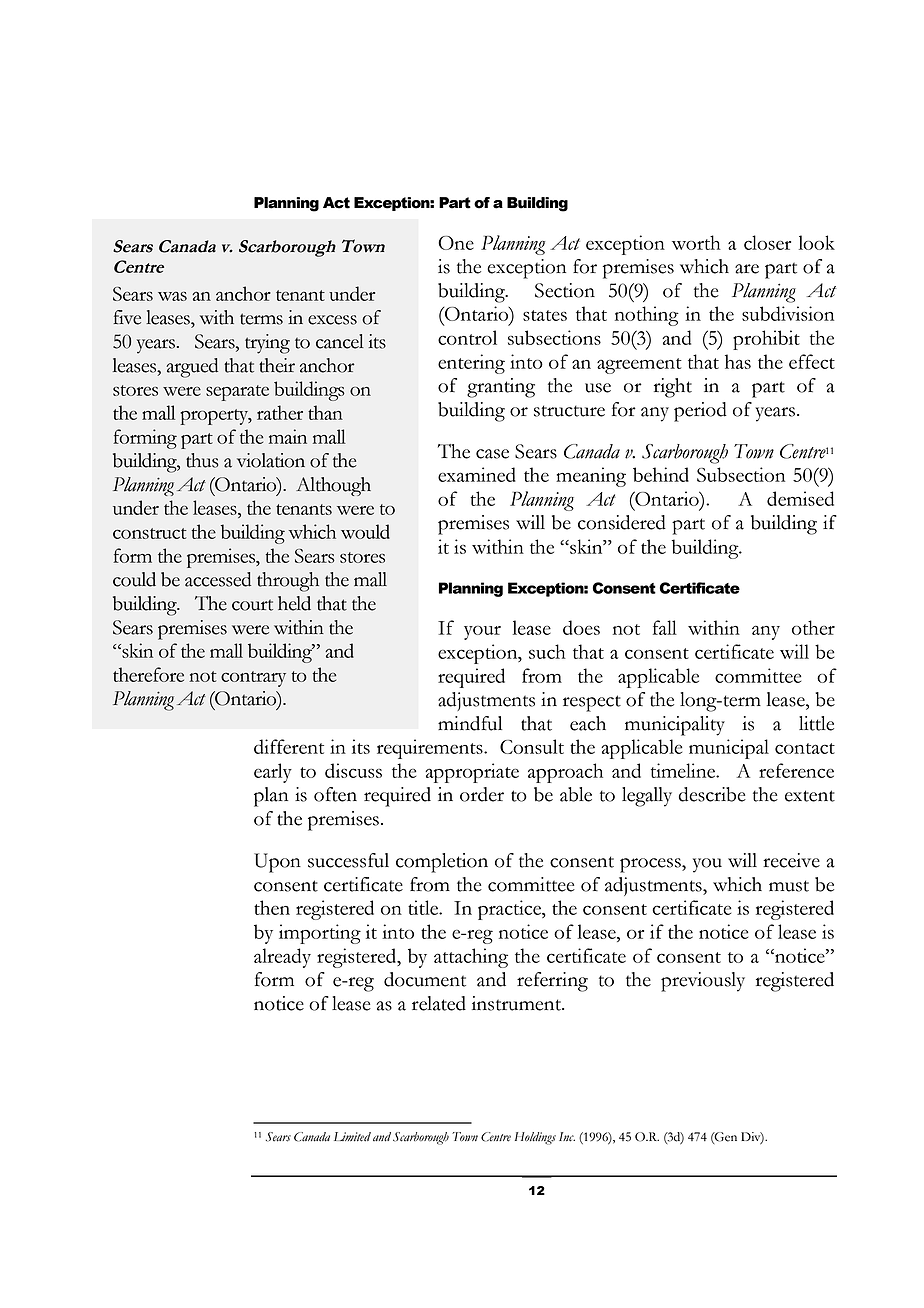 Image resolution: width=924 pixels, height=1308 pixels. I want to click on little, so click(816, 723).
